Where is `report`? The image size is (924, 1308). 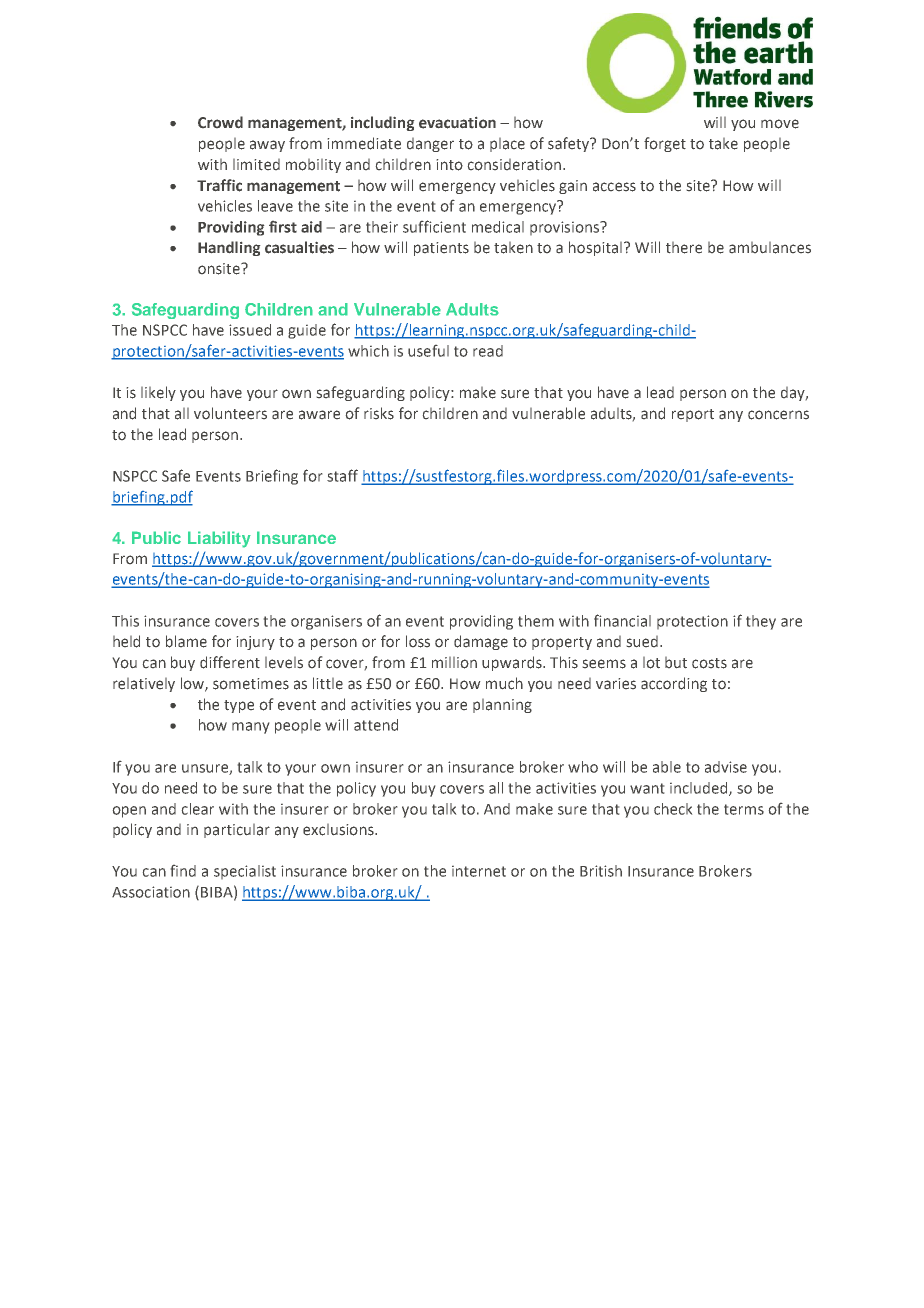
report is located at coordinates (693, 415).
